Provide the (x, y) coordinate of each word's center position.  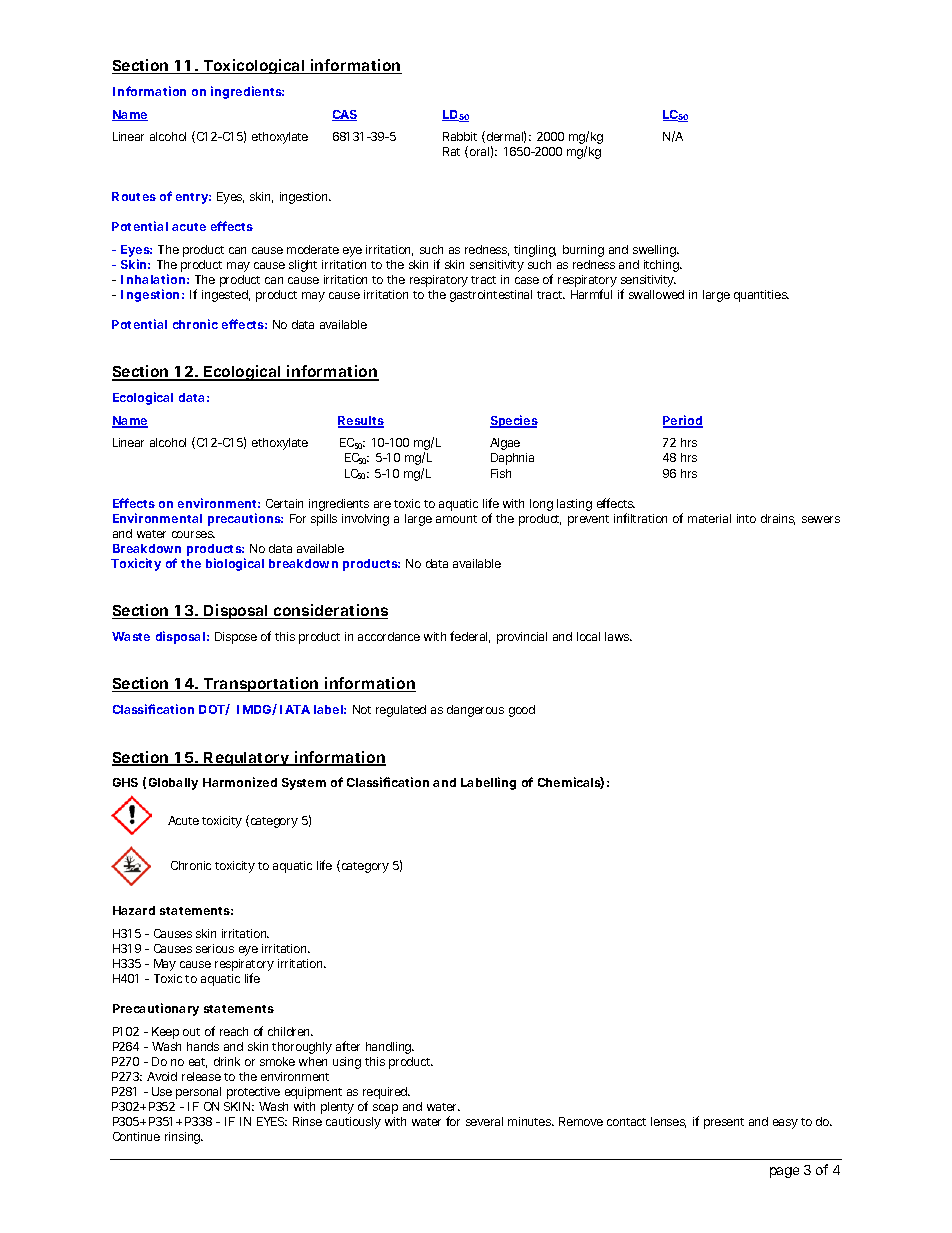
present (724, 1123)
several (484, 1121)
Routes (134, 196)
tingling (535, 251)
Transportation (261, 684)
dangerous (475, 711)
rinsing (184, 1138)
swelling (655, 251)
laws (618, 636)
